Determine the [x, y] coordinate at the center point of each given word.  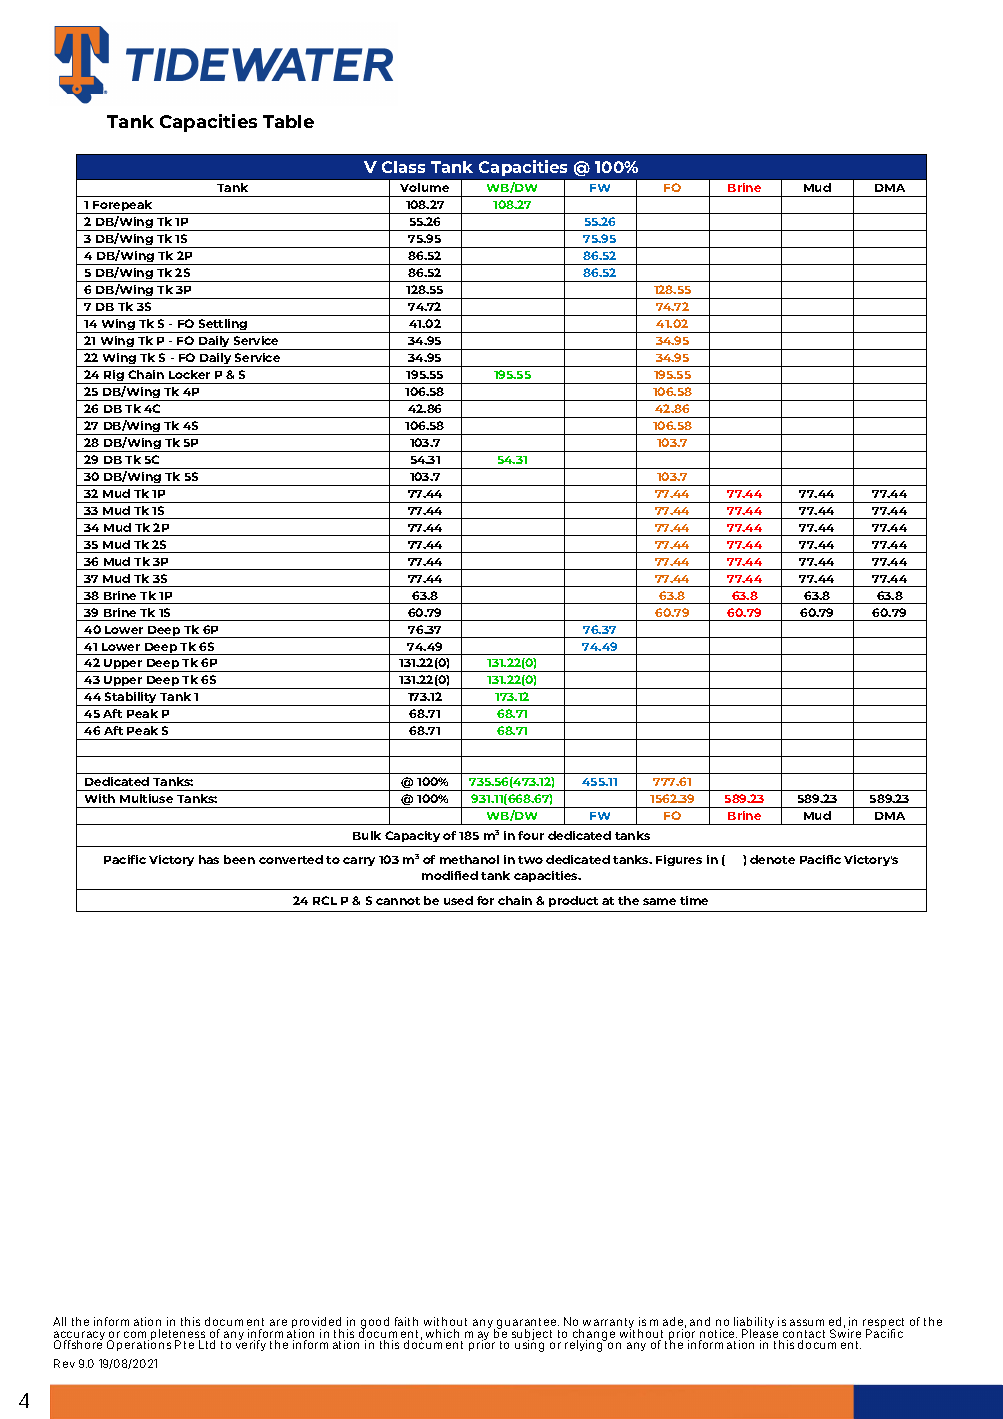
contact [804, 1335]
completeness [165, 1336]
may [477, 1337]
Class [403, 167]
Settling [223, 326]
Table [288, 121]
